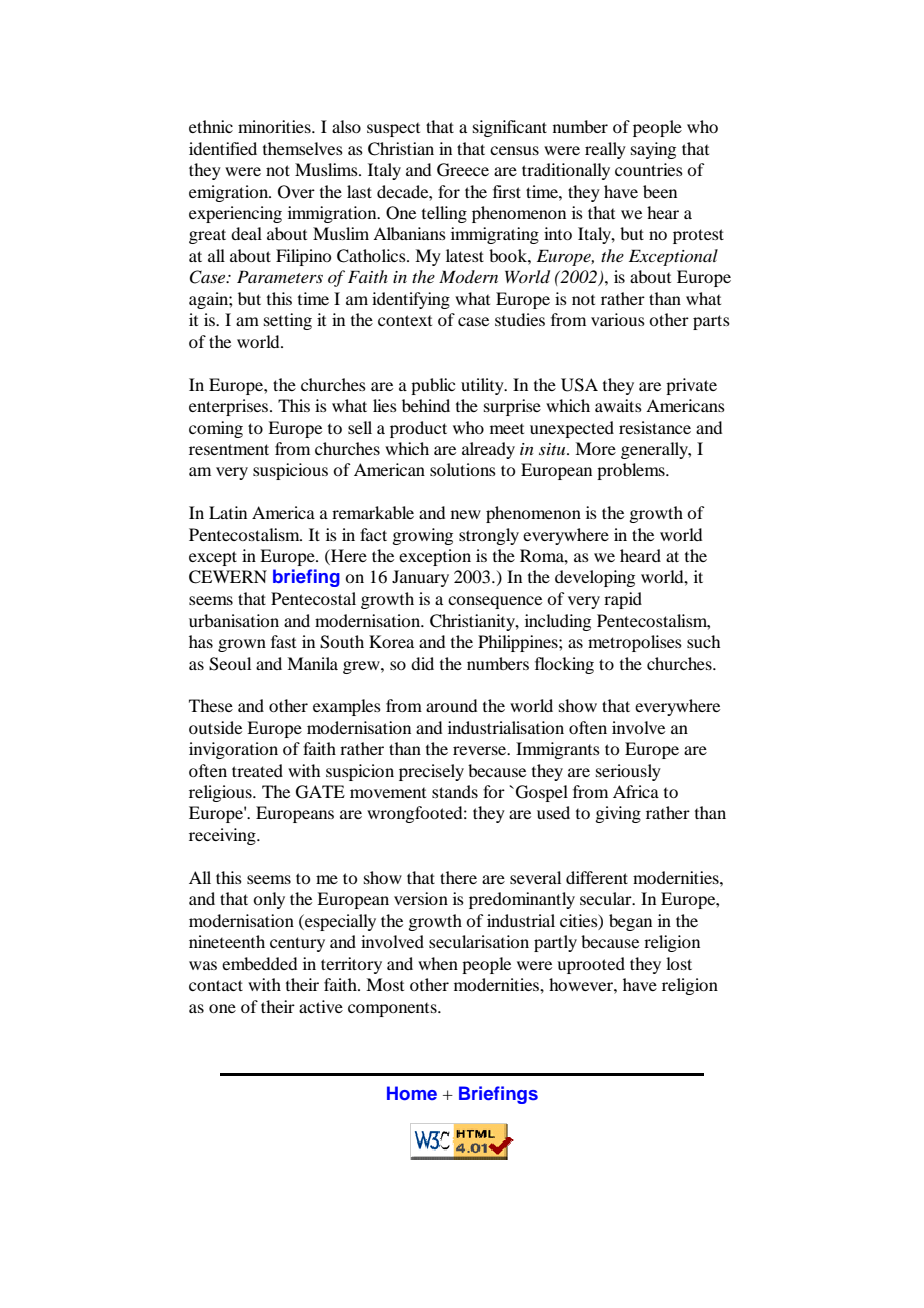 This image has width=924, height=1308. What do you see at coordinates (230, 664) in the image?
I see `Seoul` at bounding box center [230, 664].
